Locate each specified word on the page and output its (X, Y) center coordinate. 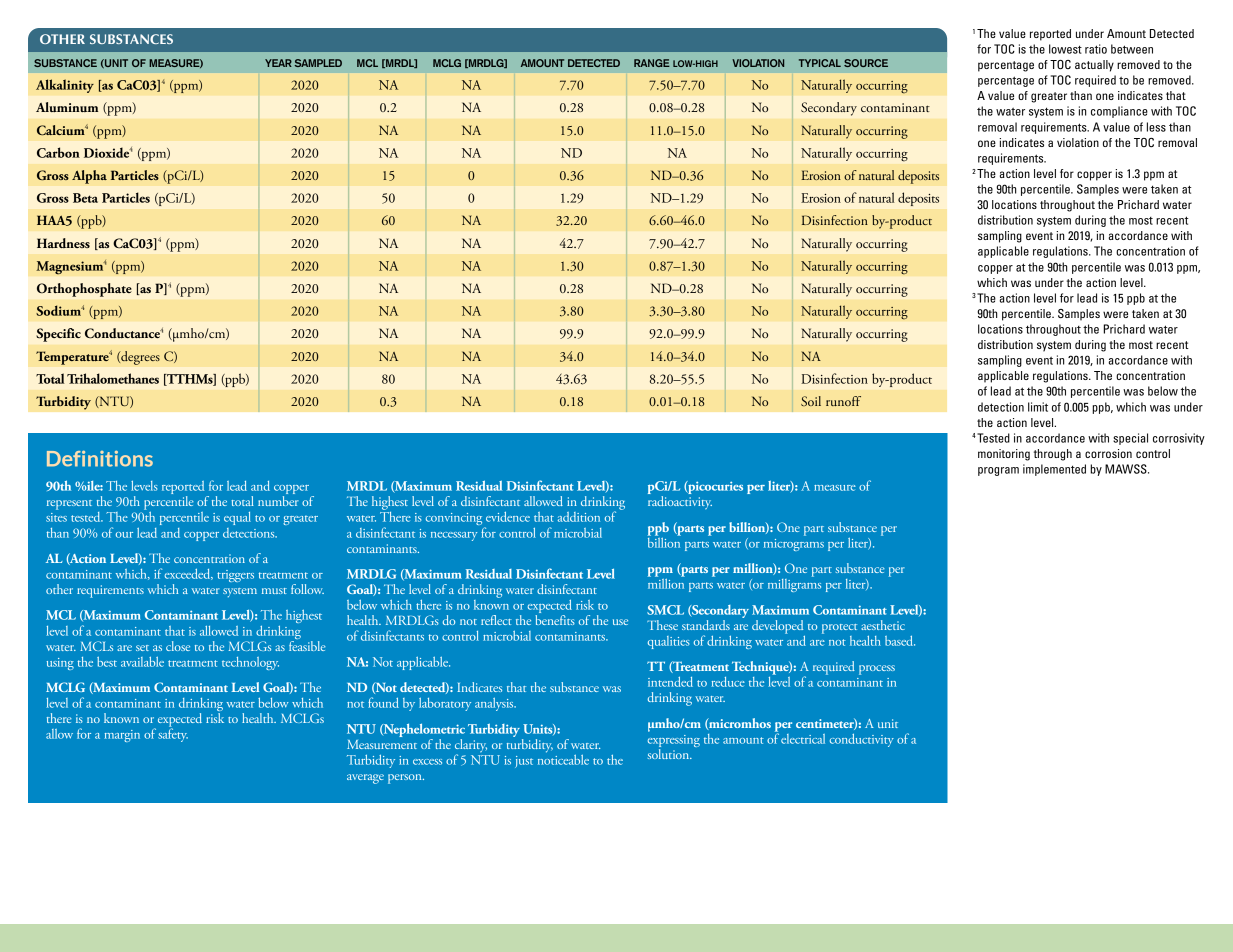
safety (173, 734)
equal (237, 518)
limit (1038, 407)
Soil (811, 401)
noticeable (563, 758)
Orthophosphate (84, 290)
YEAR (278, 63)
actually (1094, 66)
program (998, 471)
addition (579, 517)
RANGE (652, 63)
